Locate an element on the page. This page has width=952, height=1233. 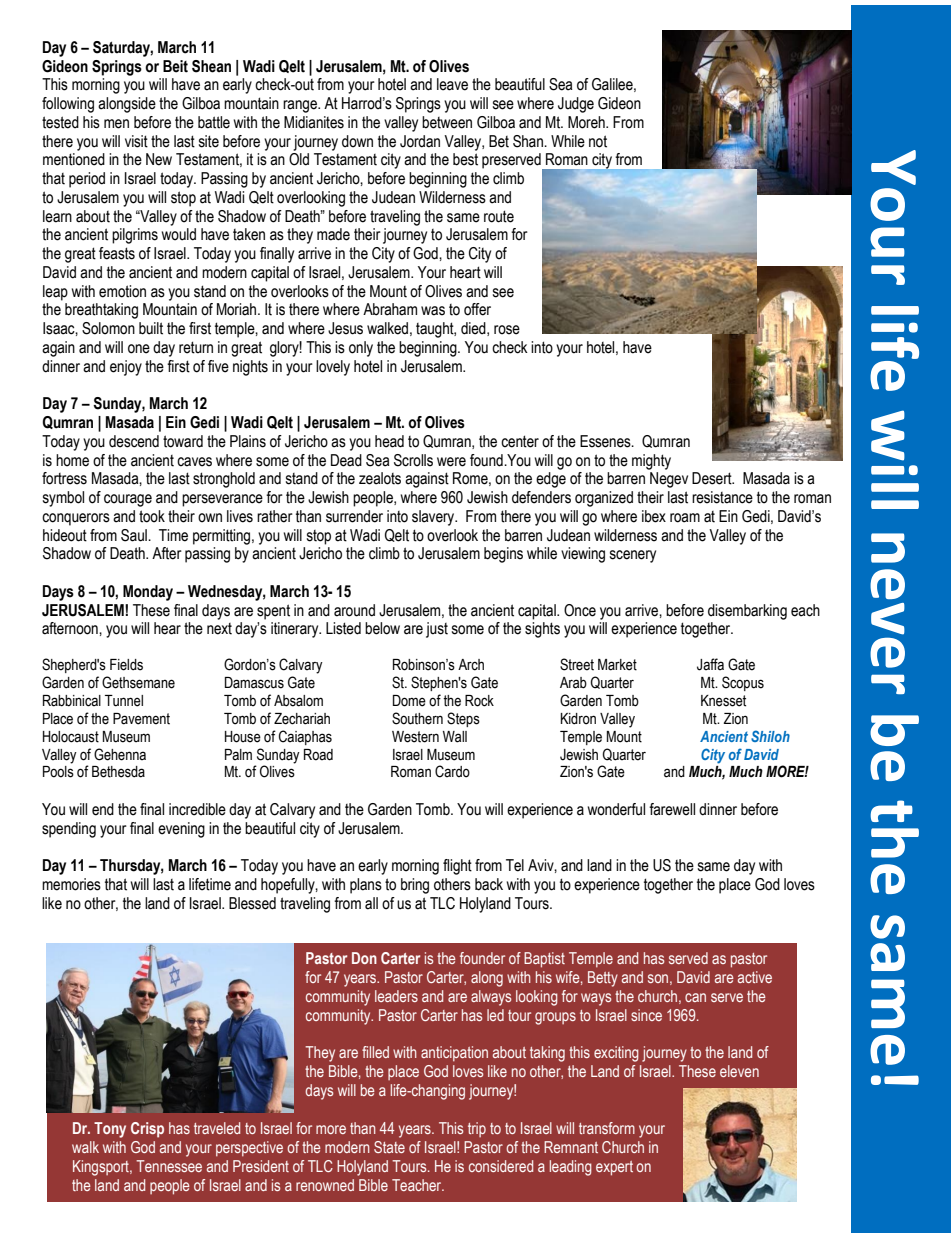
visit is located at coordinates (136, 141).
